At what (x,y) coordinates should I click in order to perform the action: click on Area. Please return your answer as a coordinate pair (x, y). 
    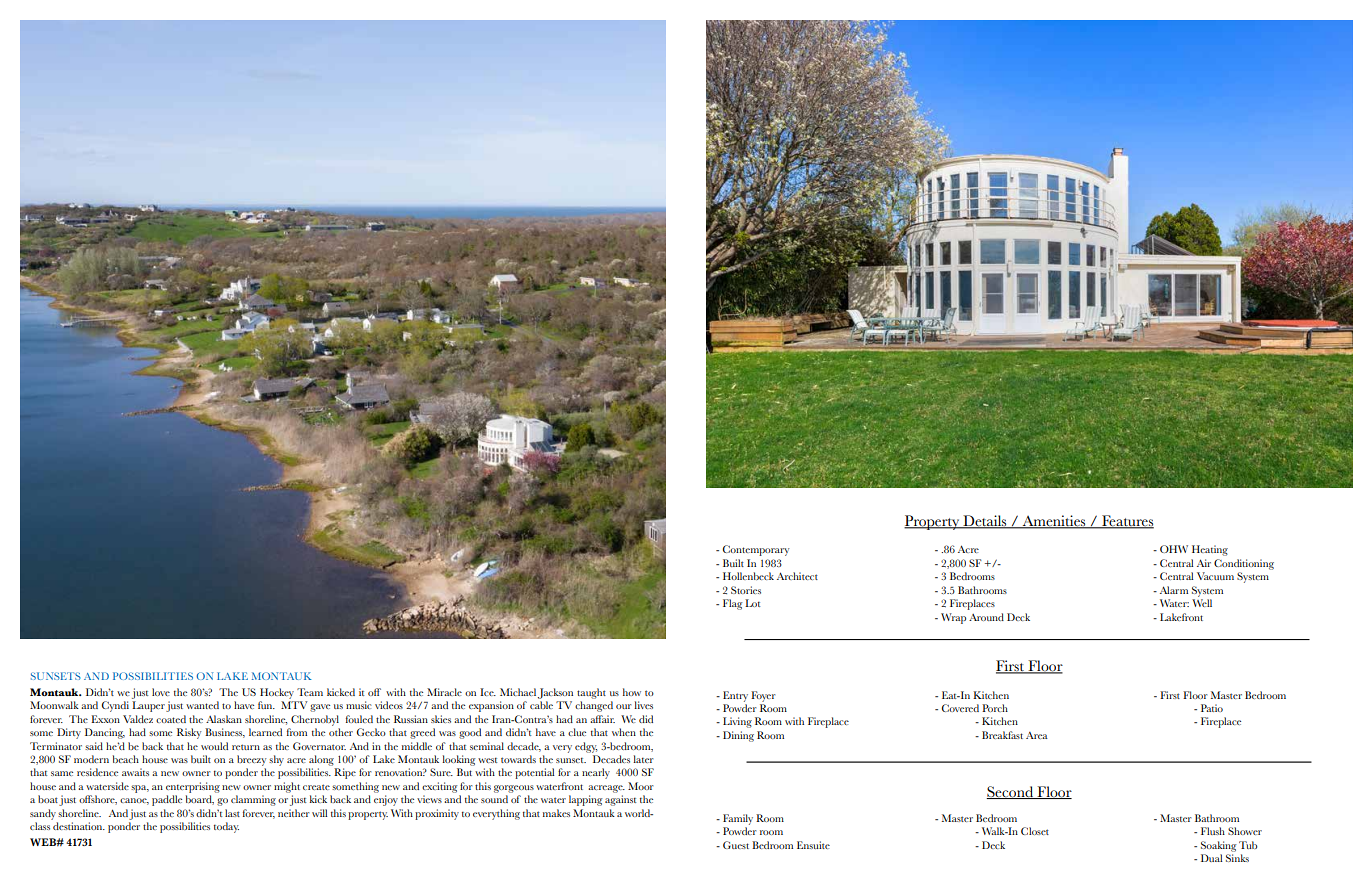
    Looking at the image, I should click on (1037, 735).
